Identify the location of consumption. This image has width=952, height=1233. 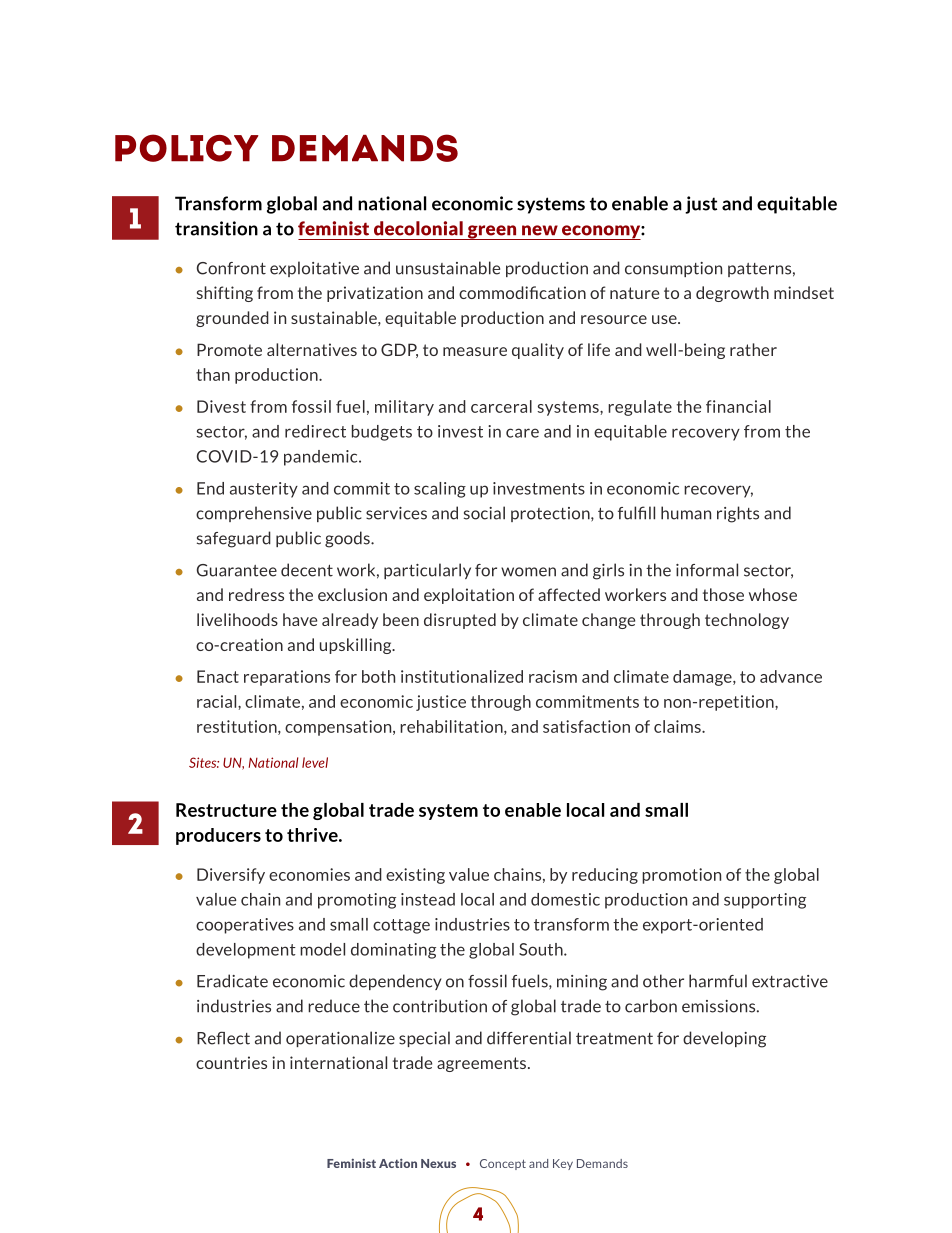
(673, 269).
